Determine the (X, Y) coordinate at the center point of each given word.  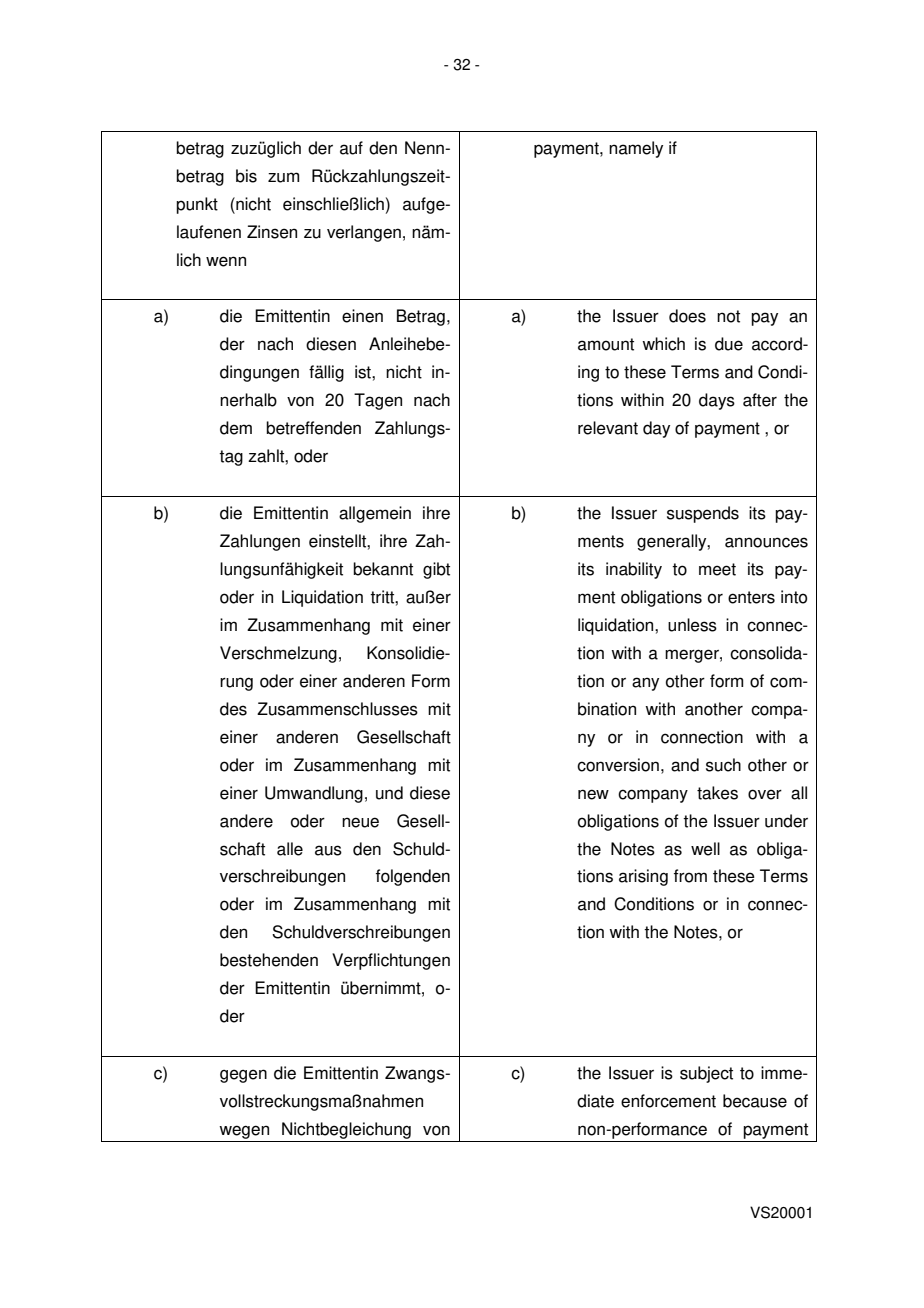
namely (636, 149)
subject (706, 1074)
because (755, 1101)
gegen (243, 1076)
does (687, 316)
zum (283, 177)
